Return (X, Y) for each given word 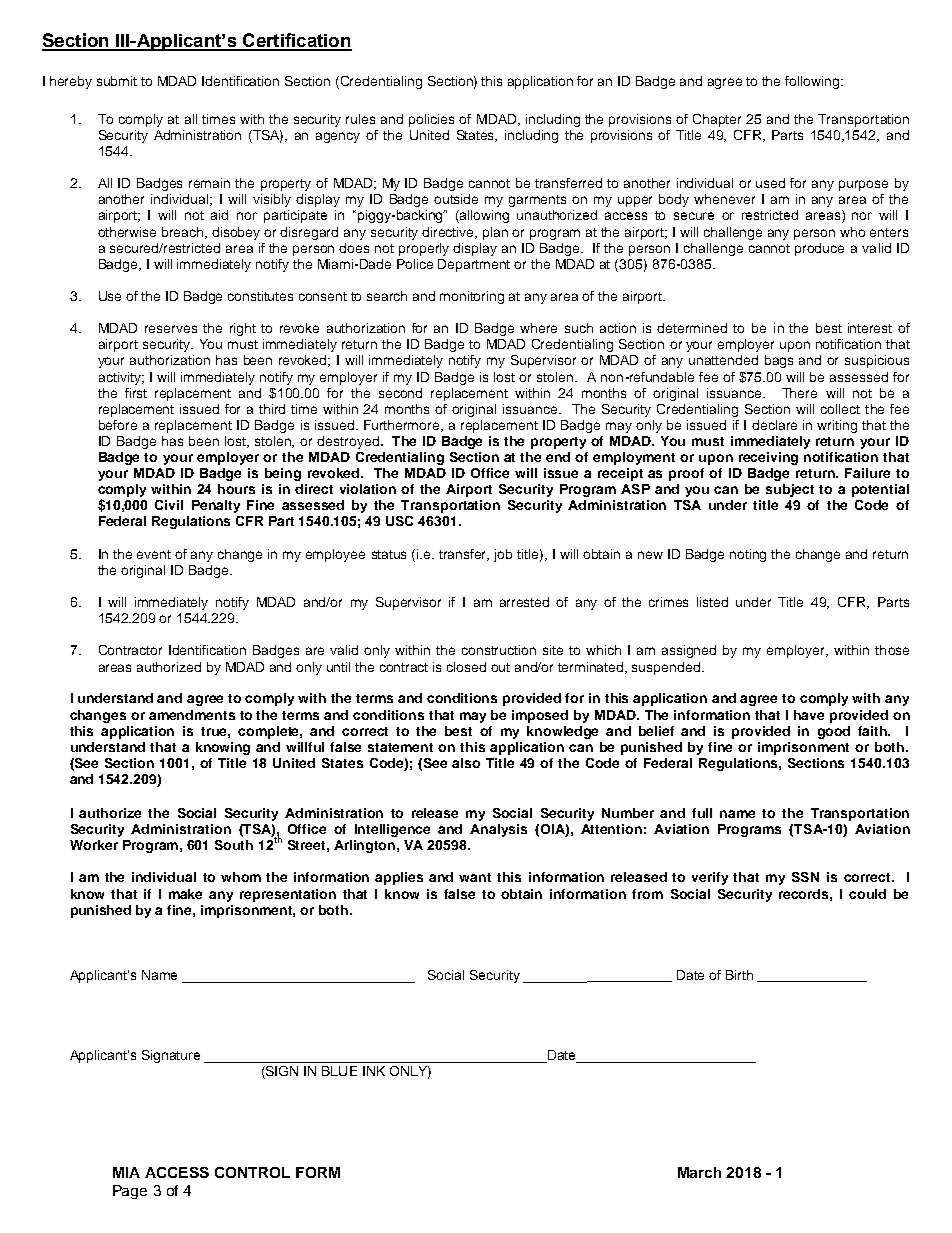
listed (712, 602)
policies (431, 120)
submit (117, 81)
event (154, 554)
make (185, 894)
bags (779, 361)
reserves (171, 329)
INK (374, 1071)
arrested (524, 602)
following (813, 82)
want (475, 877)
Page (130, 1192)
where (538, 328)
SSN (805, 877)
